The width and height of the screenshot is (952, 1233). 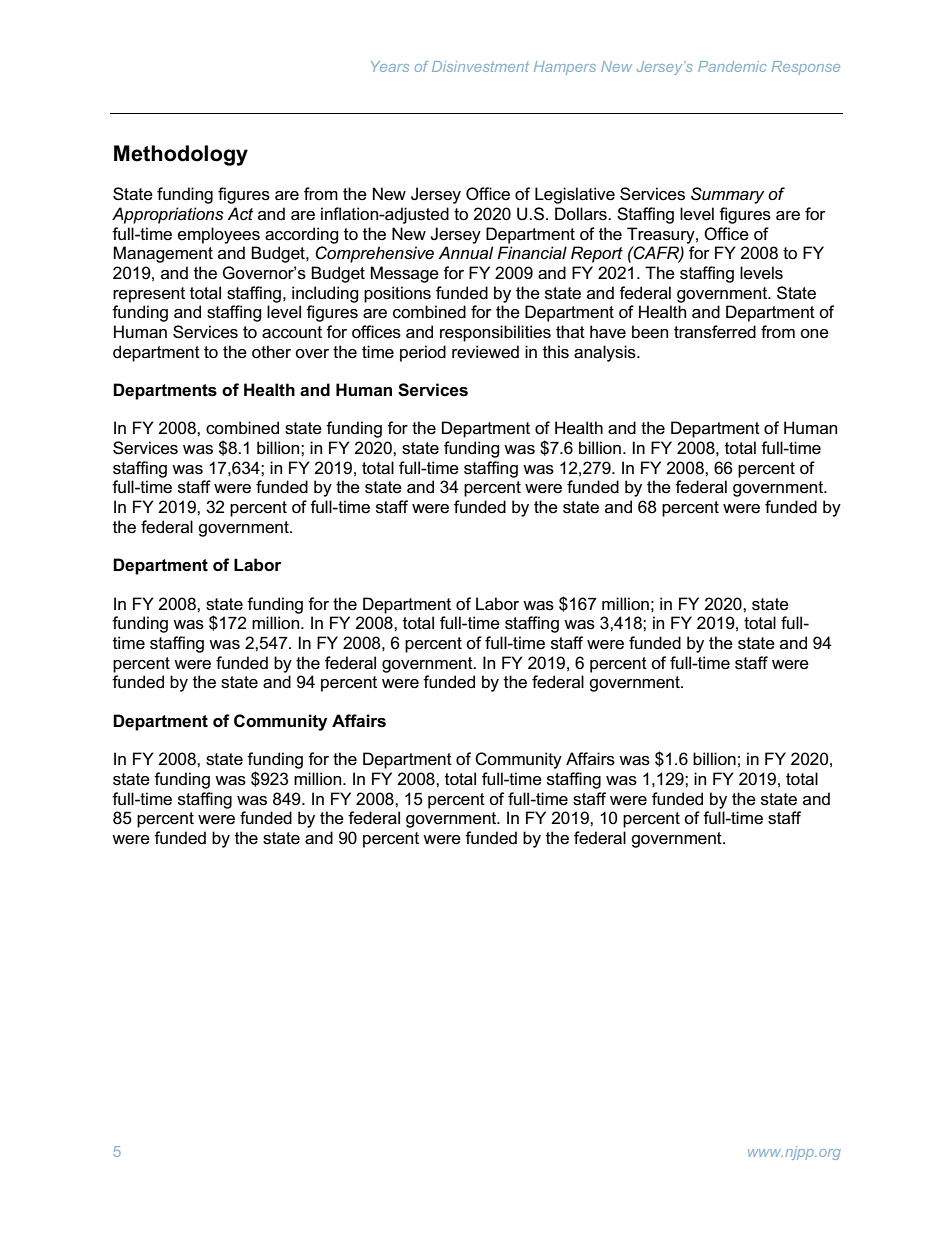 I want to click on Years, so click(x=390, y=66).
